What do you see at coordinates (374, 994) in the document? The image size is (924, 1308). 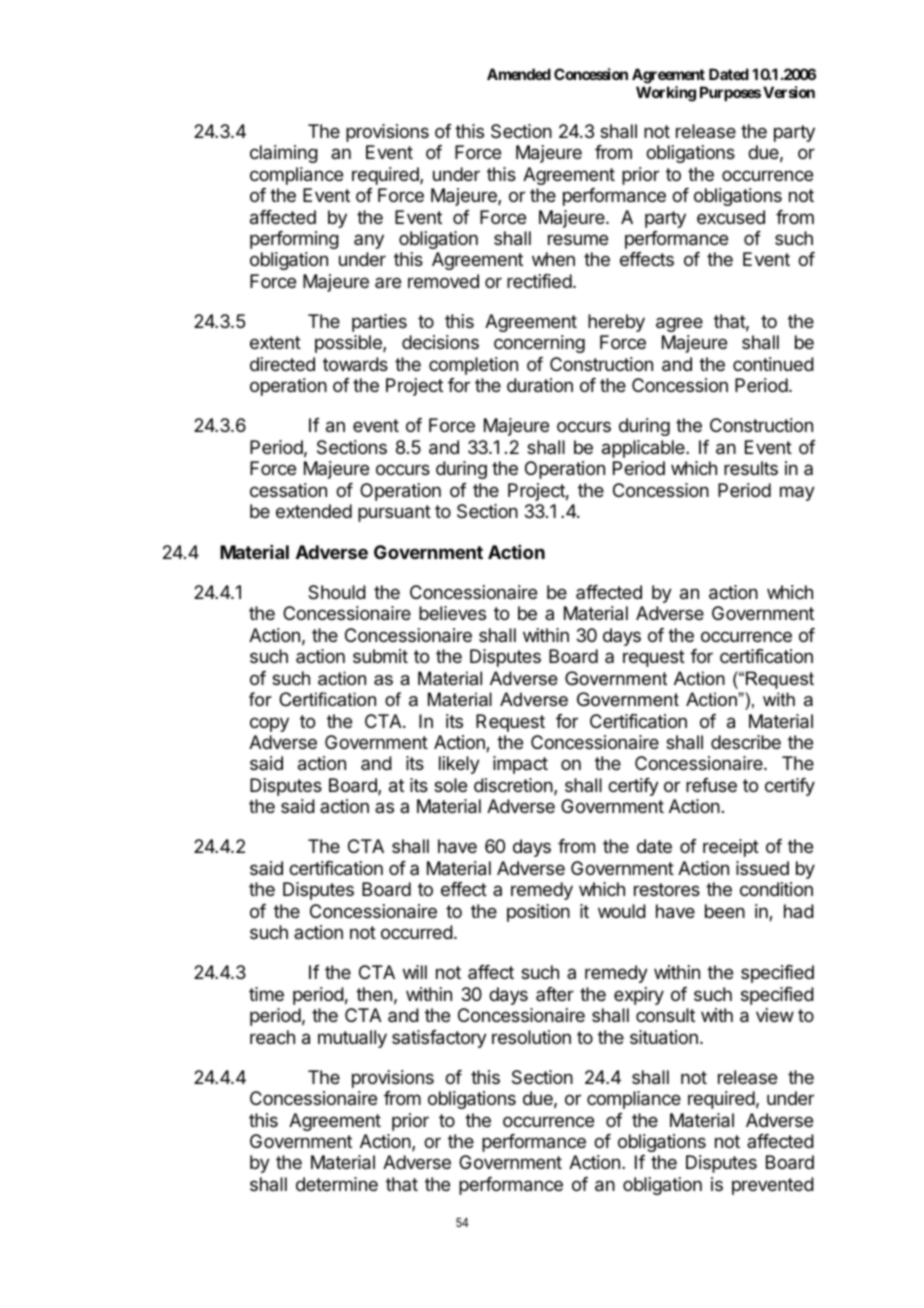 I see `then` at bounding box center [374, 994].
